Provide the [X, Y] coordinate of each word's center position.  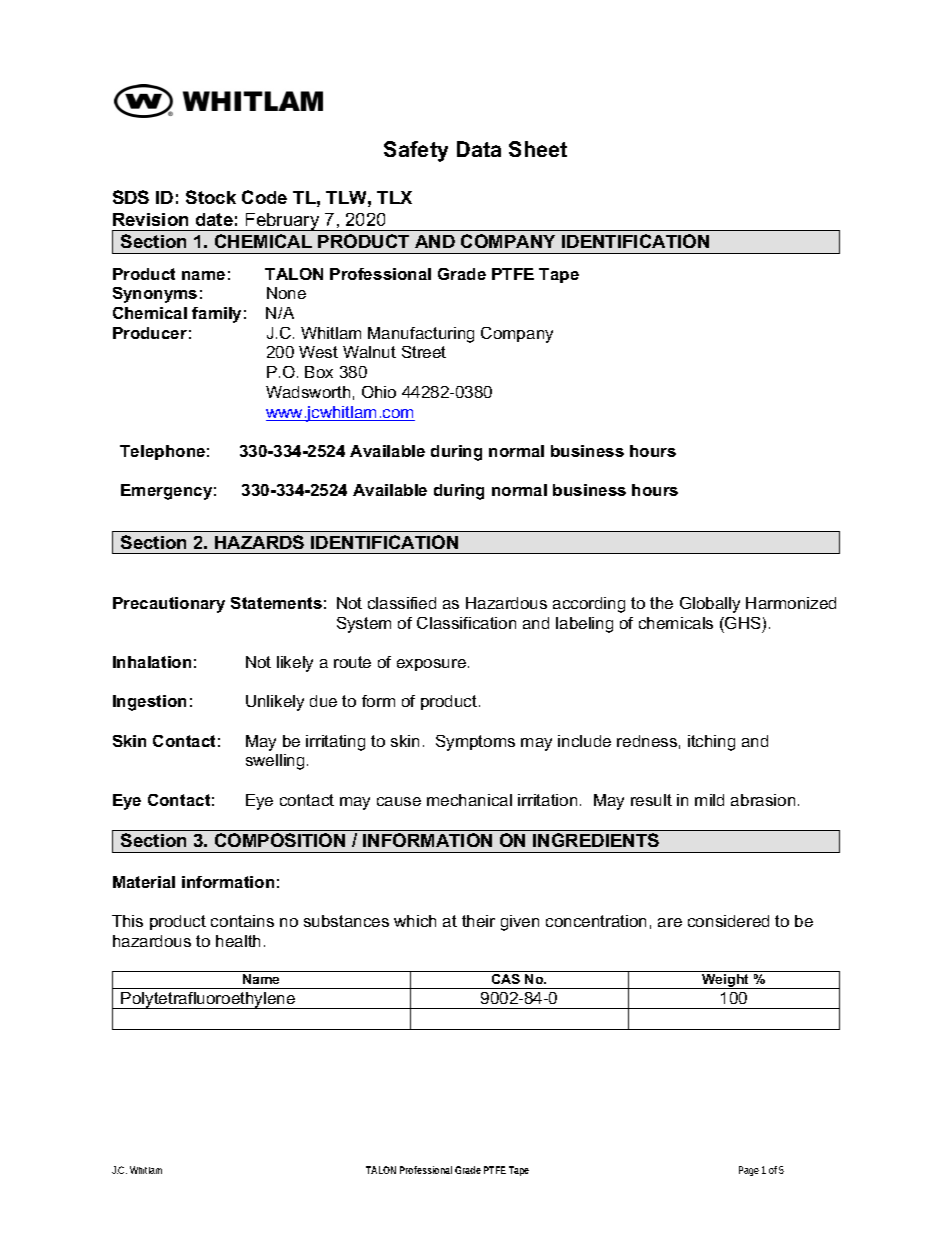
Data [479, 149]
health [238, 941]
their [478, 921]
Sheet [538, 149]
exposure [431, 665]
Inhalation [152, 662]
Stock [211, 197]
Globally [710, 605]
